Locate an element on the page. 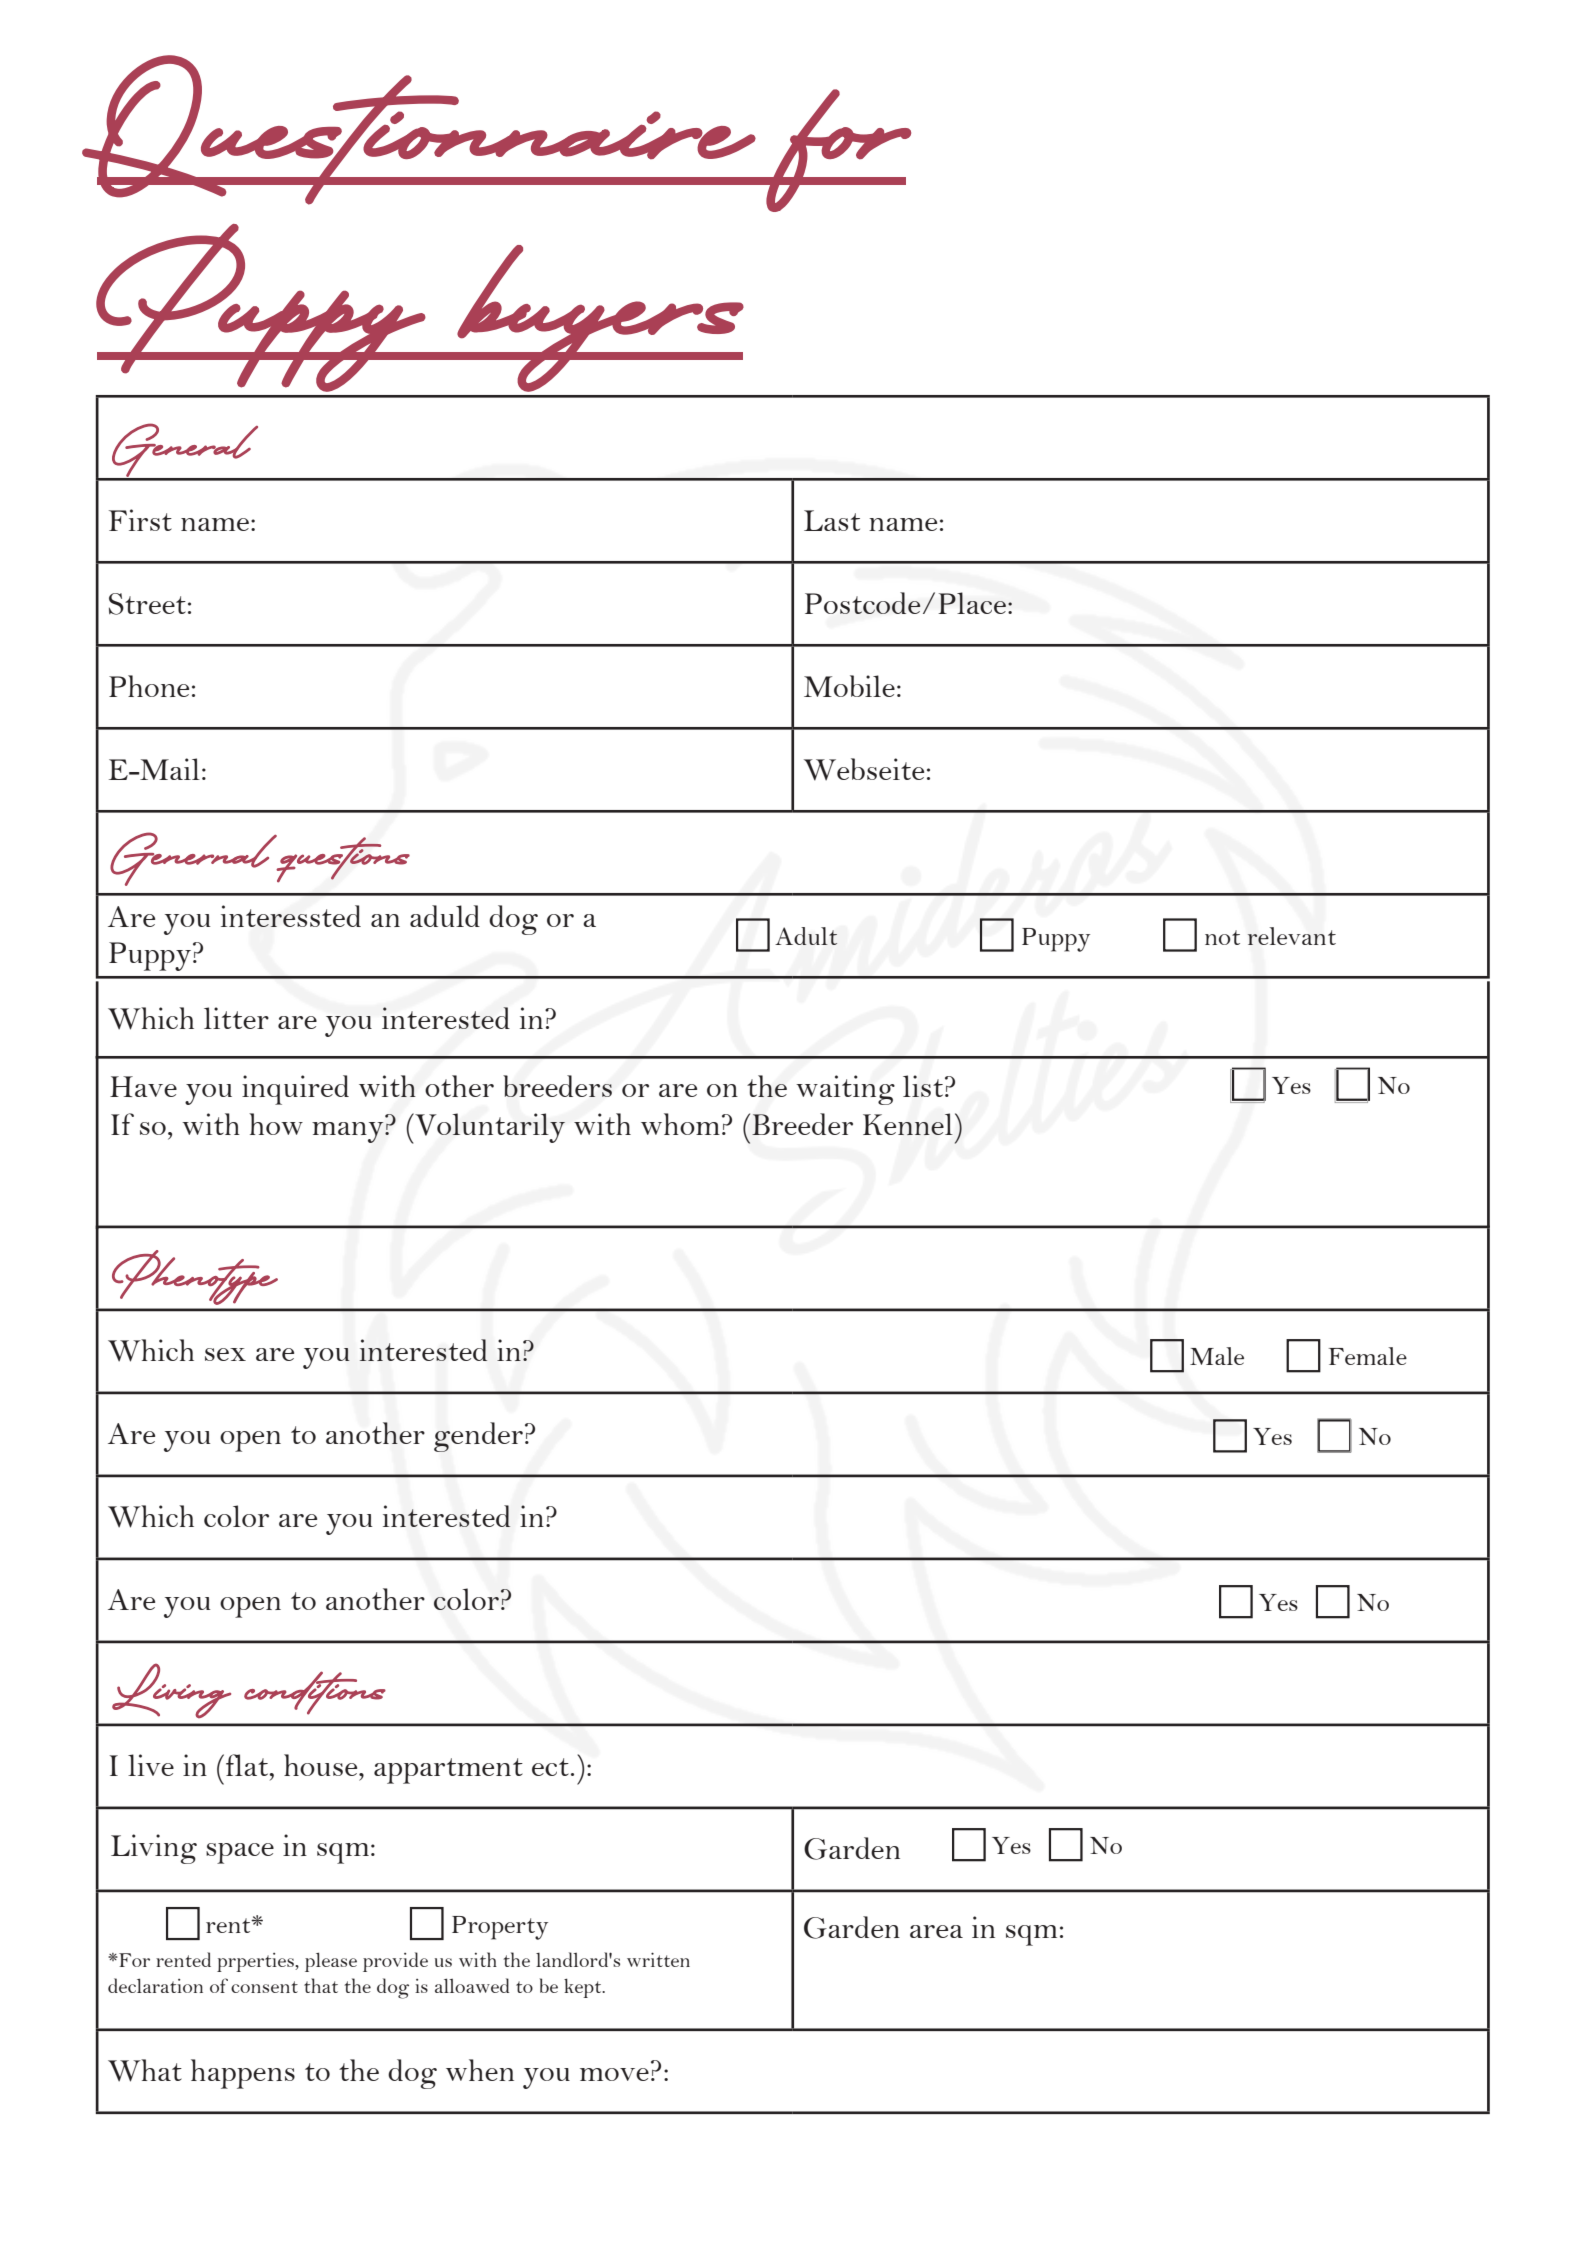 The image size is (1584, 2241). Kennel is located at coordinates (908, 1124).
